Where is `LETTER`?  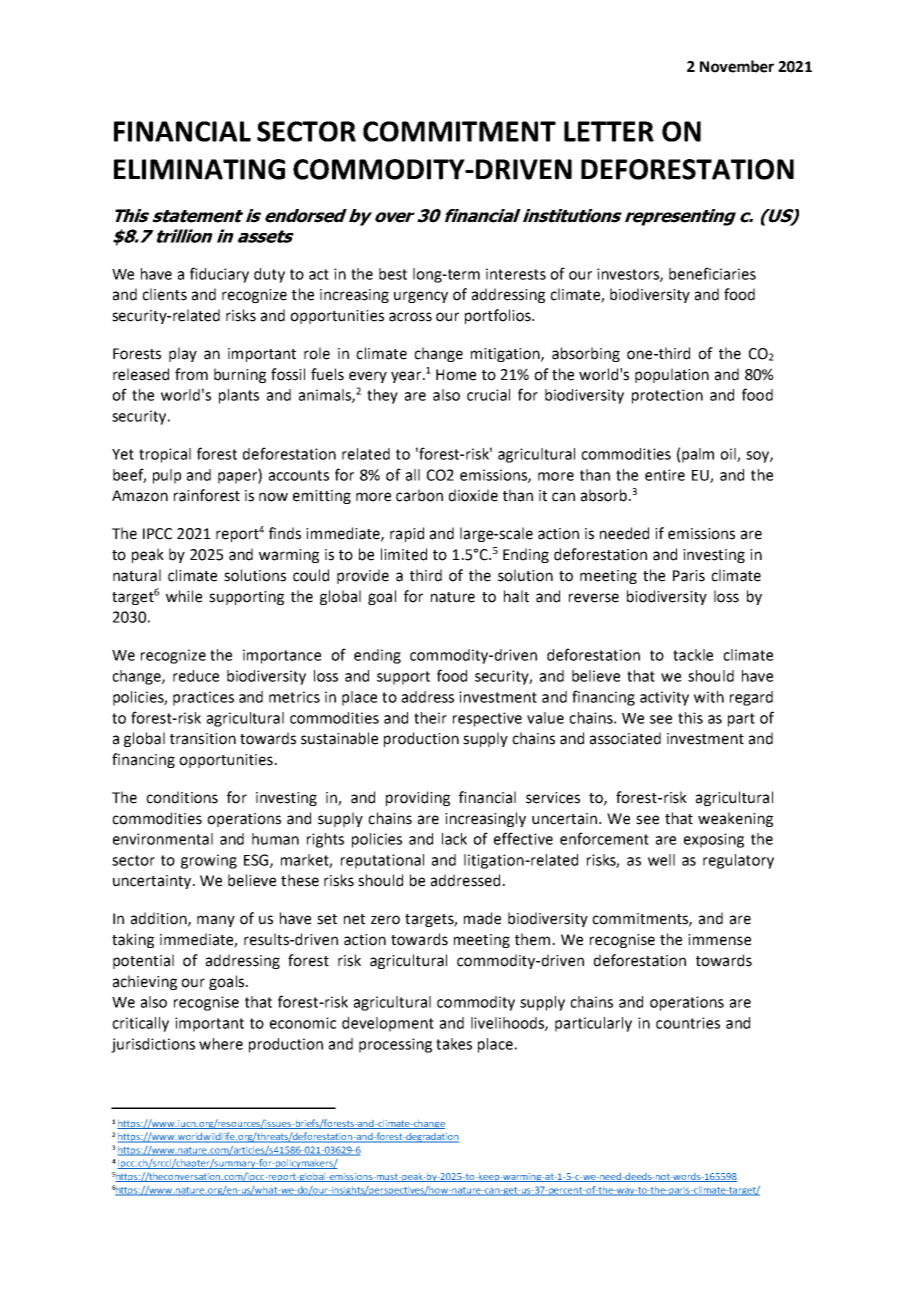
LETTER is located at coordinates (609, 131).
